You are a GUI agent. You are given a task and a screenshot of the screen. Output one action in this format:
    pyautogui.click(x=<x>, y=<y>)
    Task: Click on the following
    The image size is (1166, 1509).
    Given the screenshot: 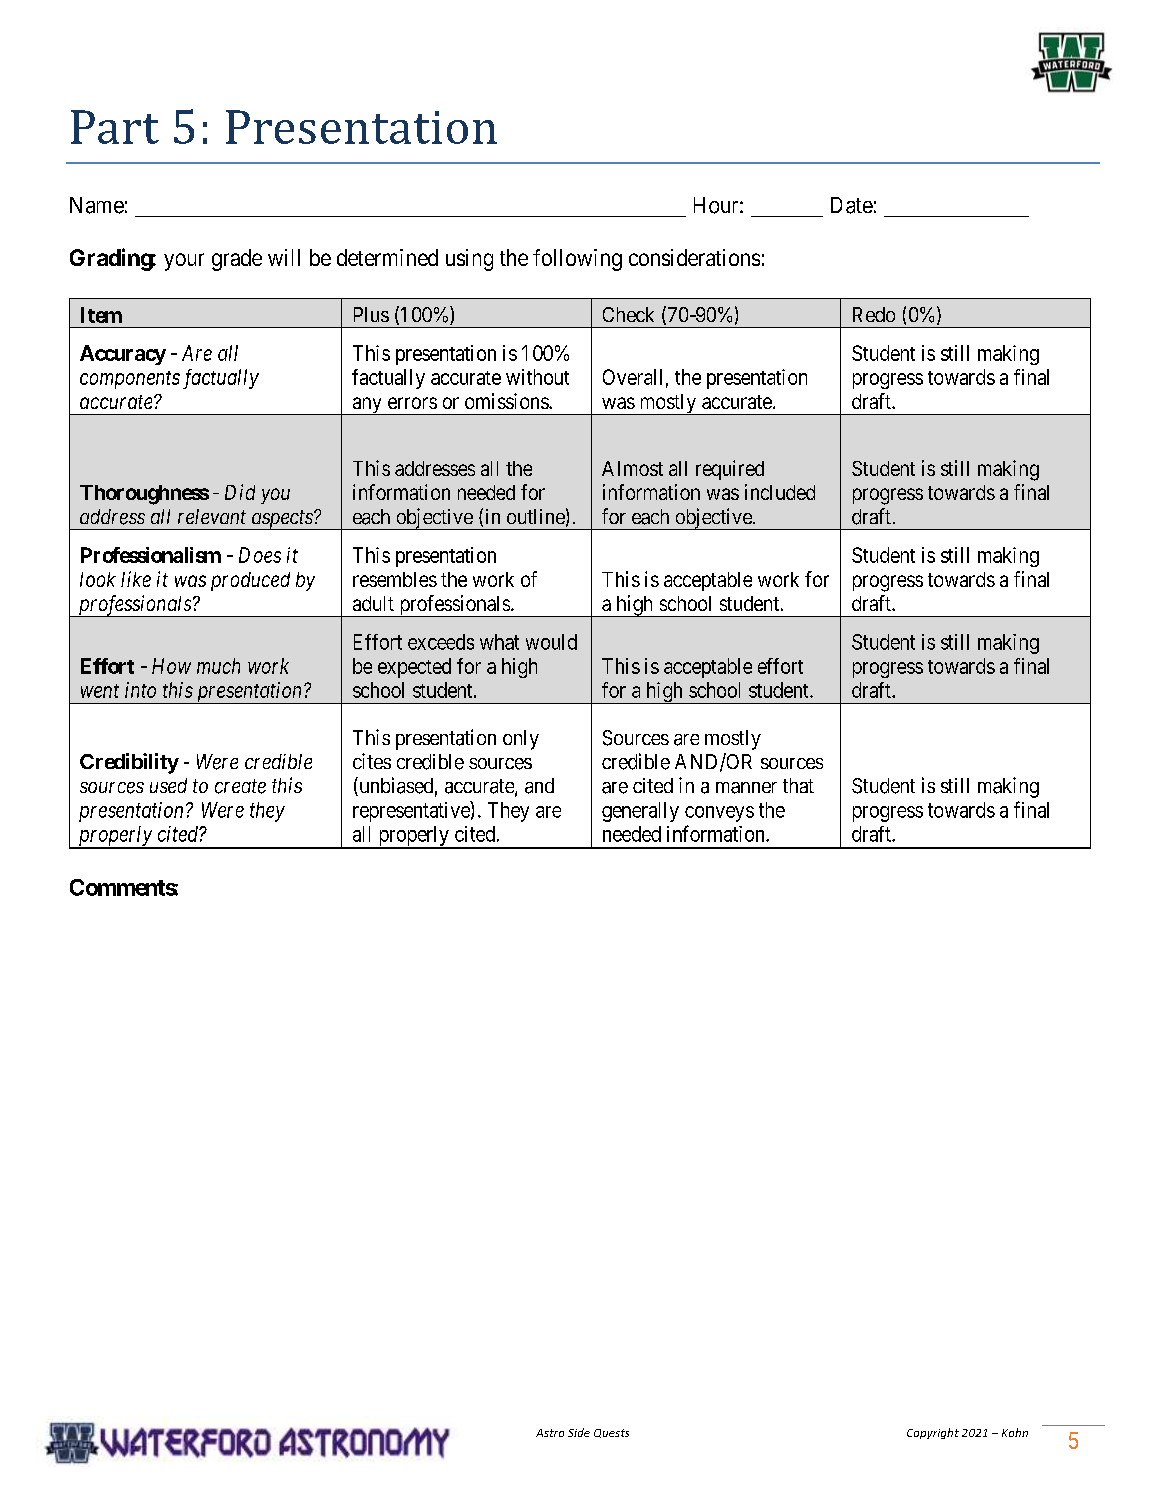 What is the action you would take?
    pyautogui.click(x=577, y=260)
